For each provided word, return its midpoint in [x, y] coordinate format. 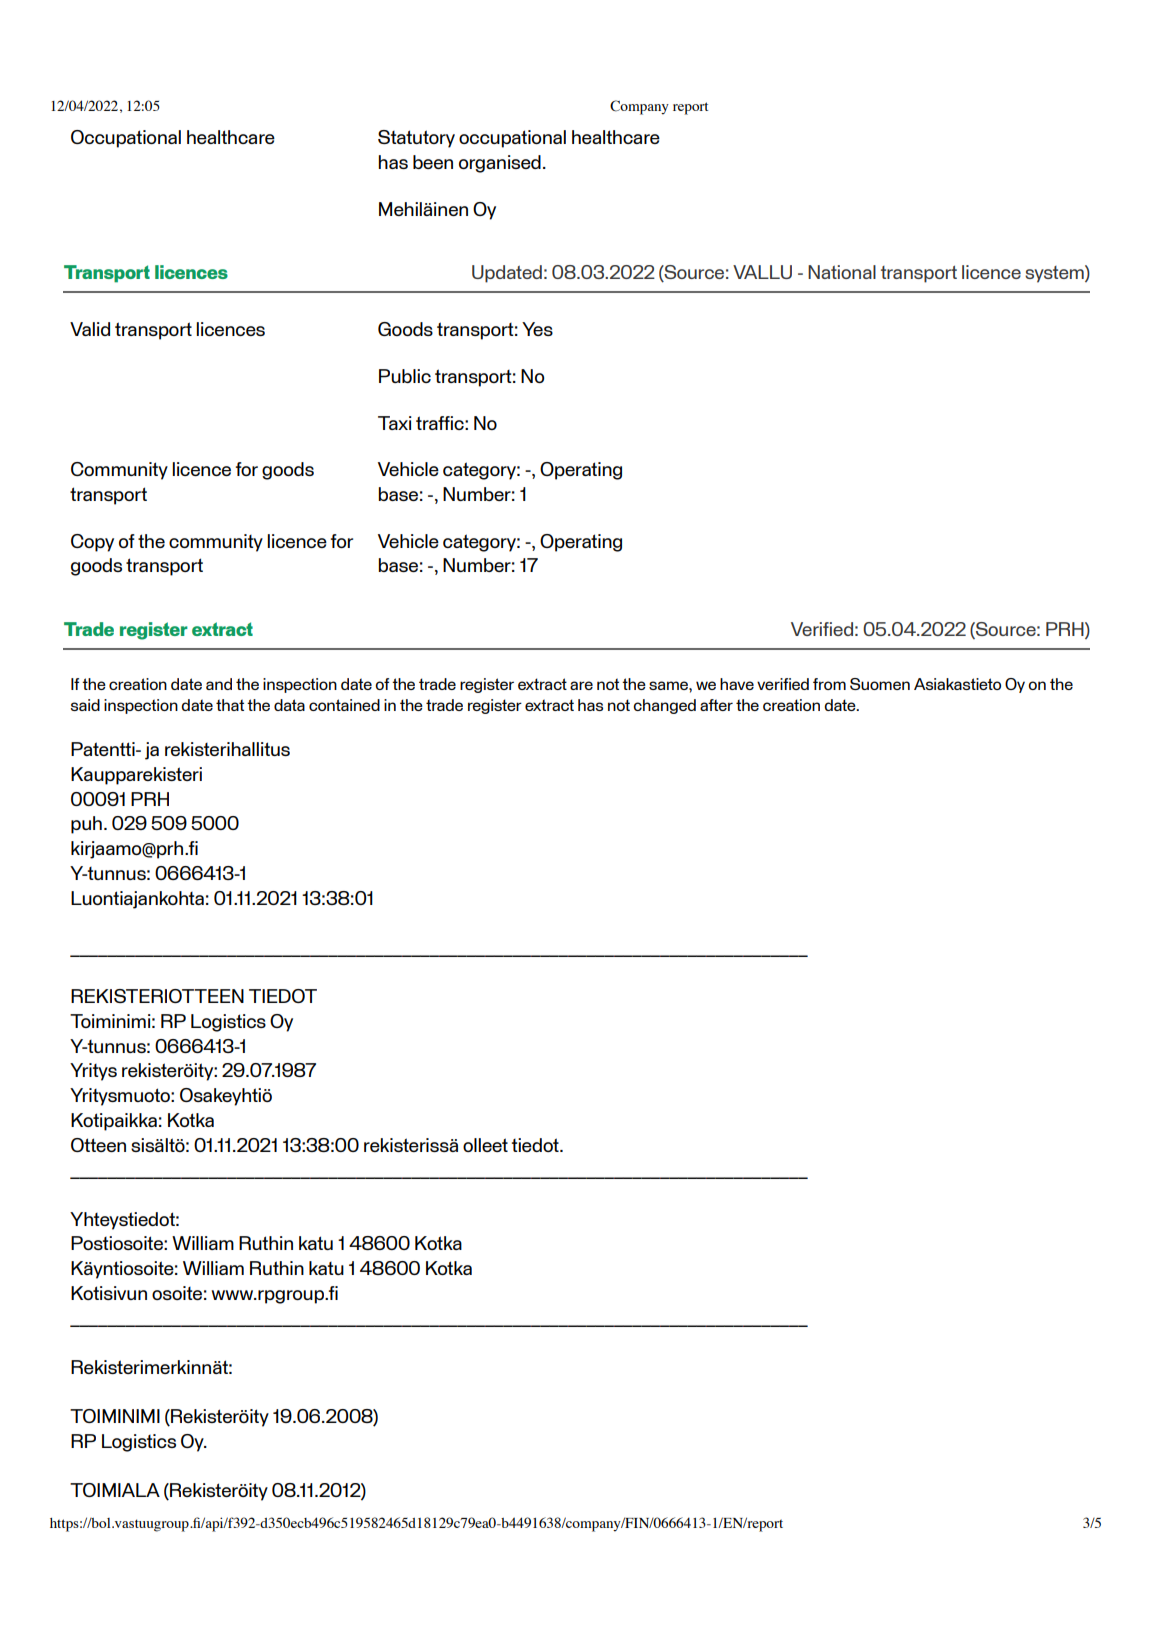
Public [405, 376]
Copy [92, 543]
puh [86, 825]
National [842, 272]
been [433, 162]
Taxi [395, 423]
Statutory [416, 139]
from [829, 684]
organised [500, 164]
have [737, 684]
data [289, 705]
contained [344, 705]
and [219, 684]
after [716, 705]
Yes [537, 329]
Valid [90, 329]
